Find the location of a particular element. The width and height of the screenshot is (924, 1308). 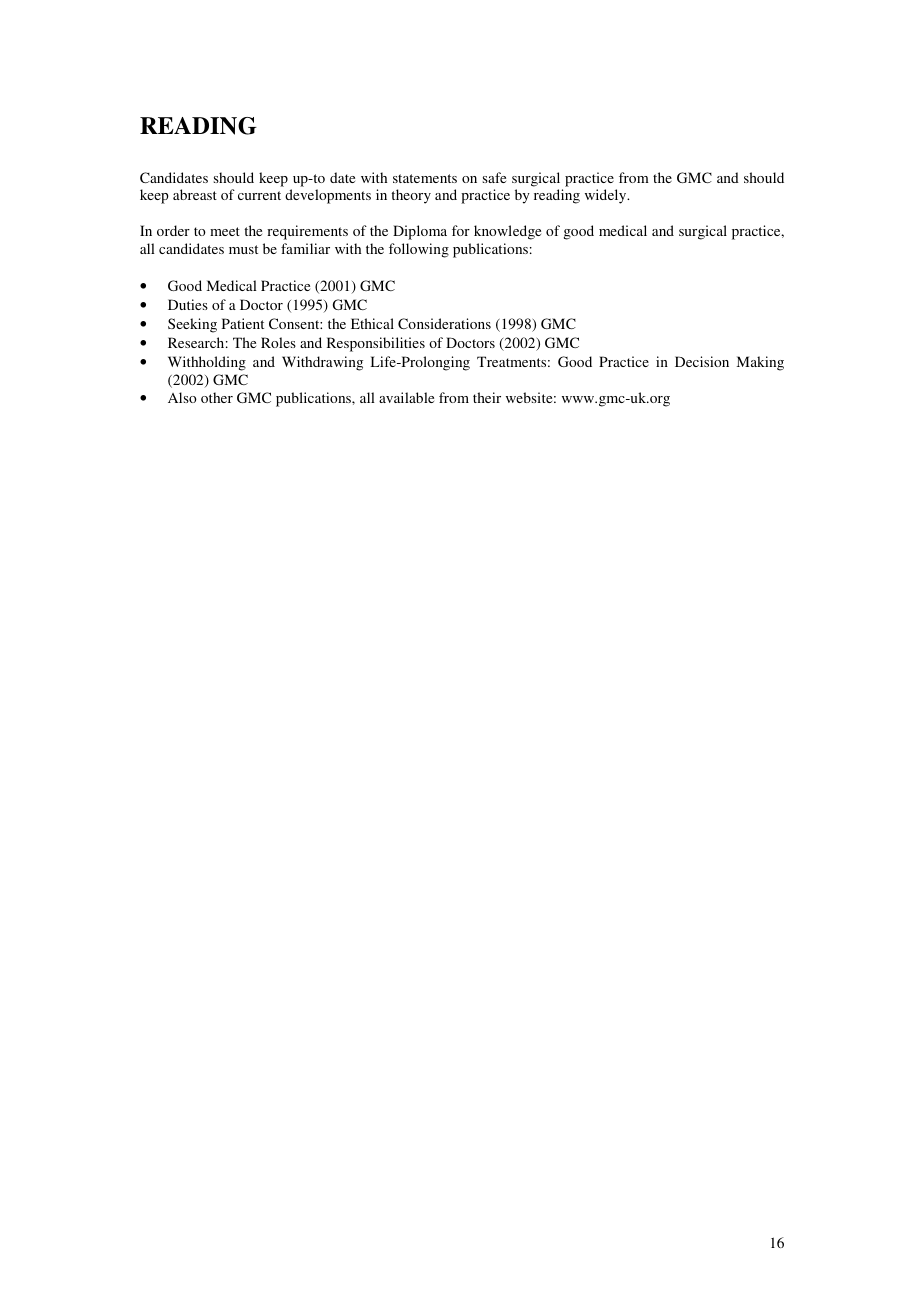

current is located at coordinates (259, 195).
